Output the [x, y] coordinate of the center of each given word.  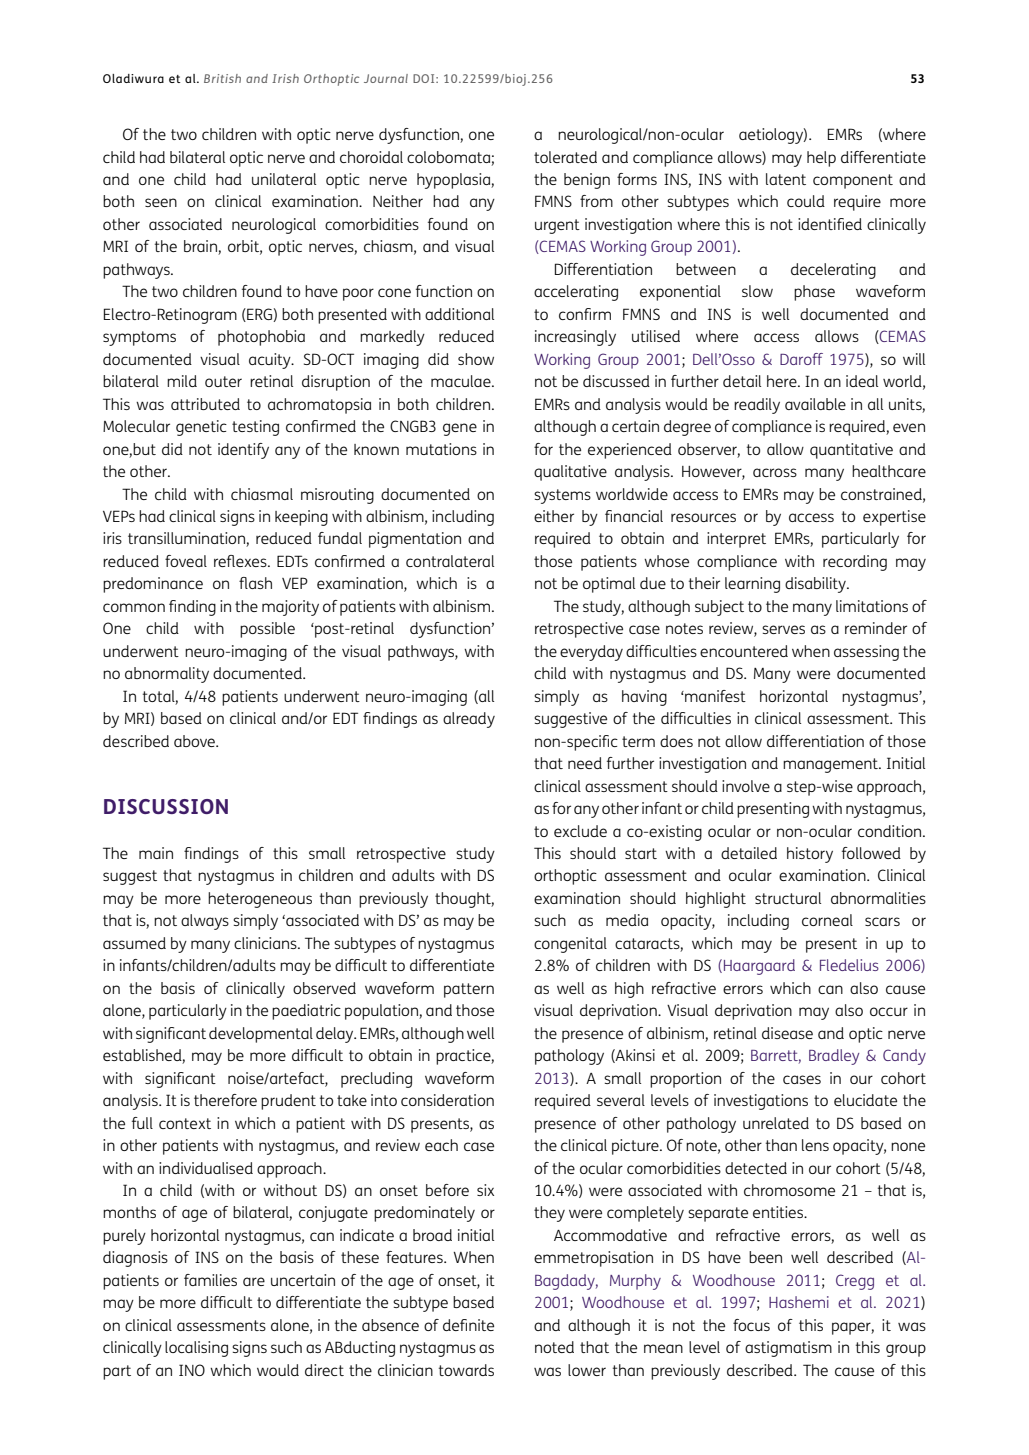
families [210, 1280]
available [815, 404]
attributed [205, 404]
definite [468, 1325]
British [222, 78]
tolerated [565, 157]
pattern [469, 990]
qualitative [570, 473]
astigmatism [788, 1349]
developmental [261, 1035]
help [821, 159]
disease [787, 1033]
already [469, 720]
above [195, 741]
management [831, 765]
